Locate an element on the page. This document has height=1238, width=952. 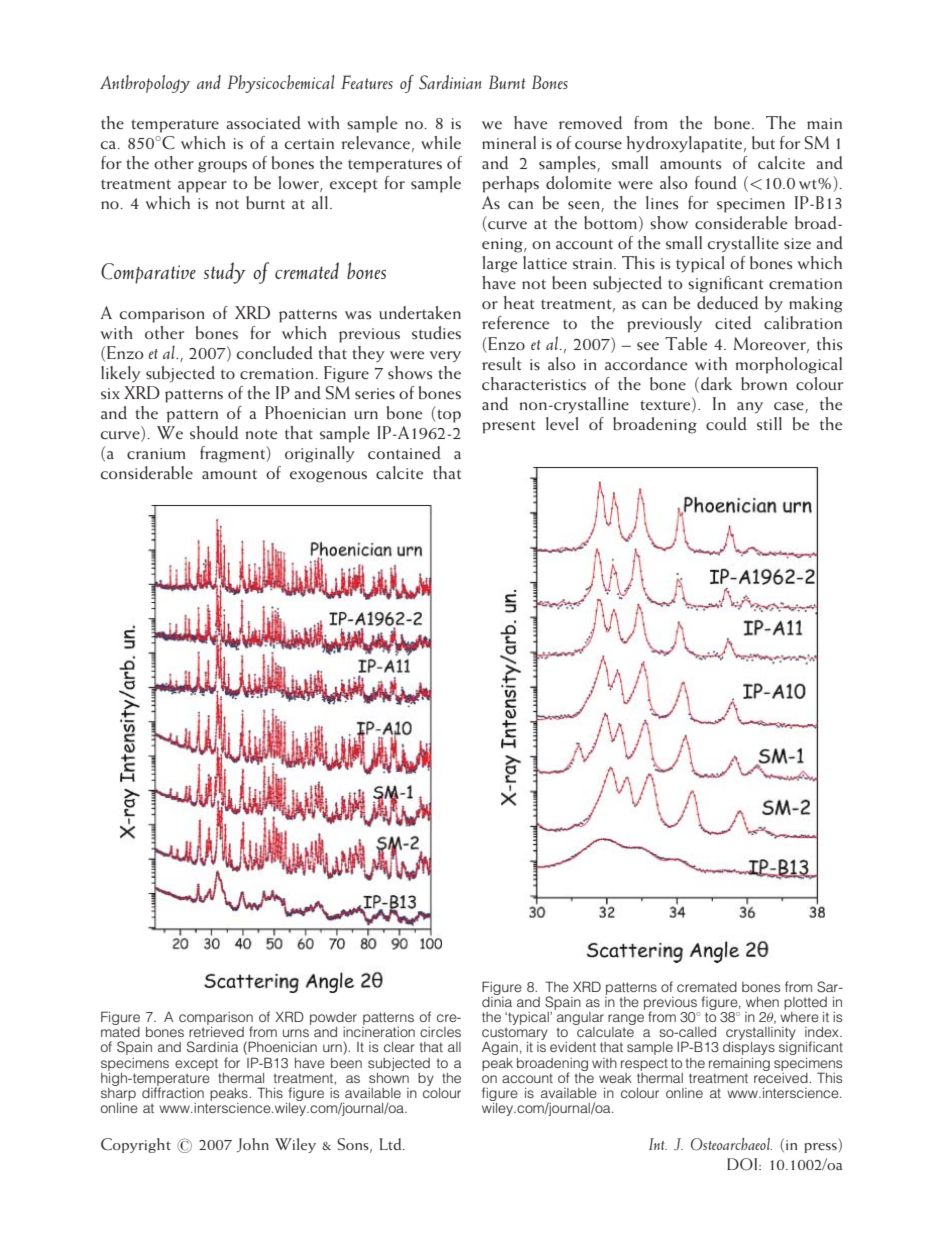
DOI is located at coordinates (743, 1164).
